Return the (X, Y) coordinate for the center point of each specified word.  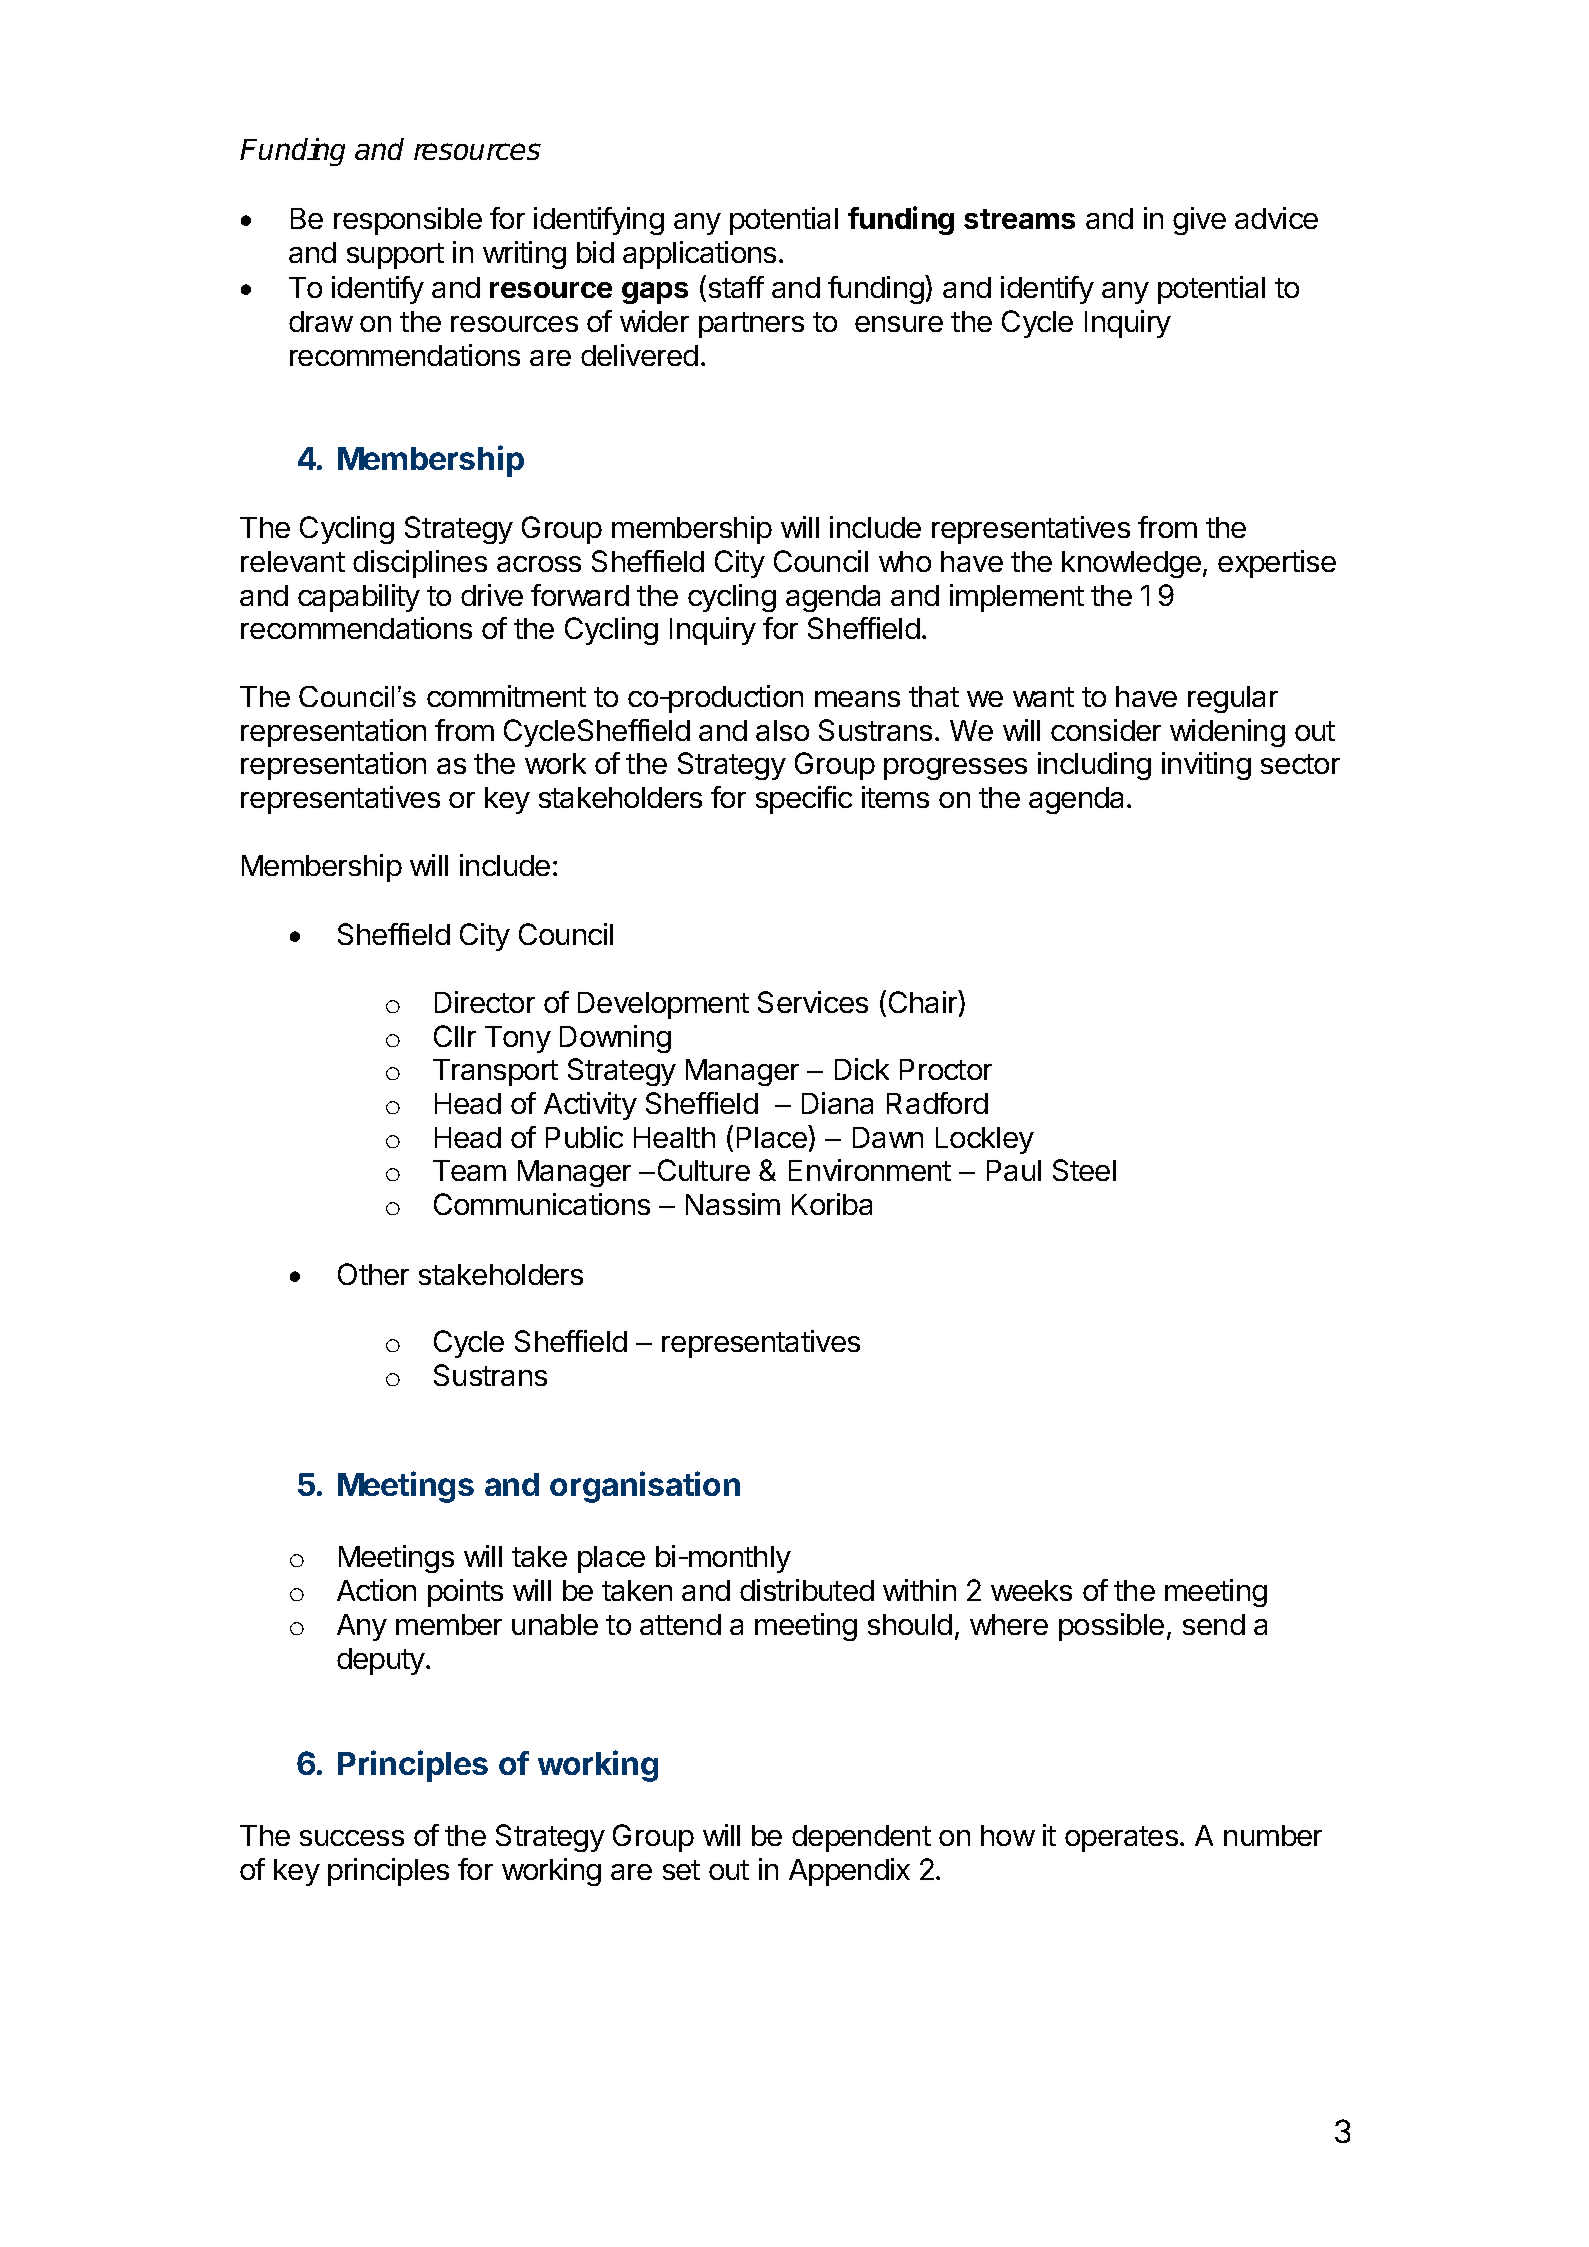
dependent (861, 1838)
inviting (1206, 766)
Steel (1084, 1170)
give (1199, 221)
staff (736, 287)
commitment (506, 696)
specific (804, 800)
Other (373, 1274)
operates (1121, 1839)
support (395, 256)
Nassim (733, 1204)
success (352, 1838)
